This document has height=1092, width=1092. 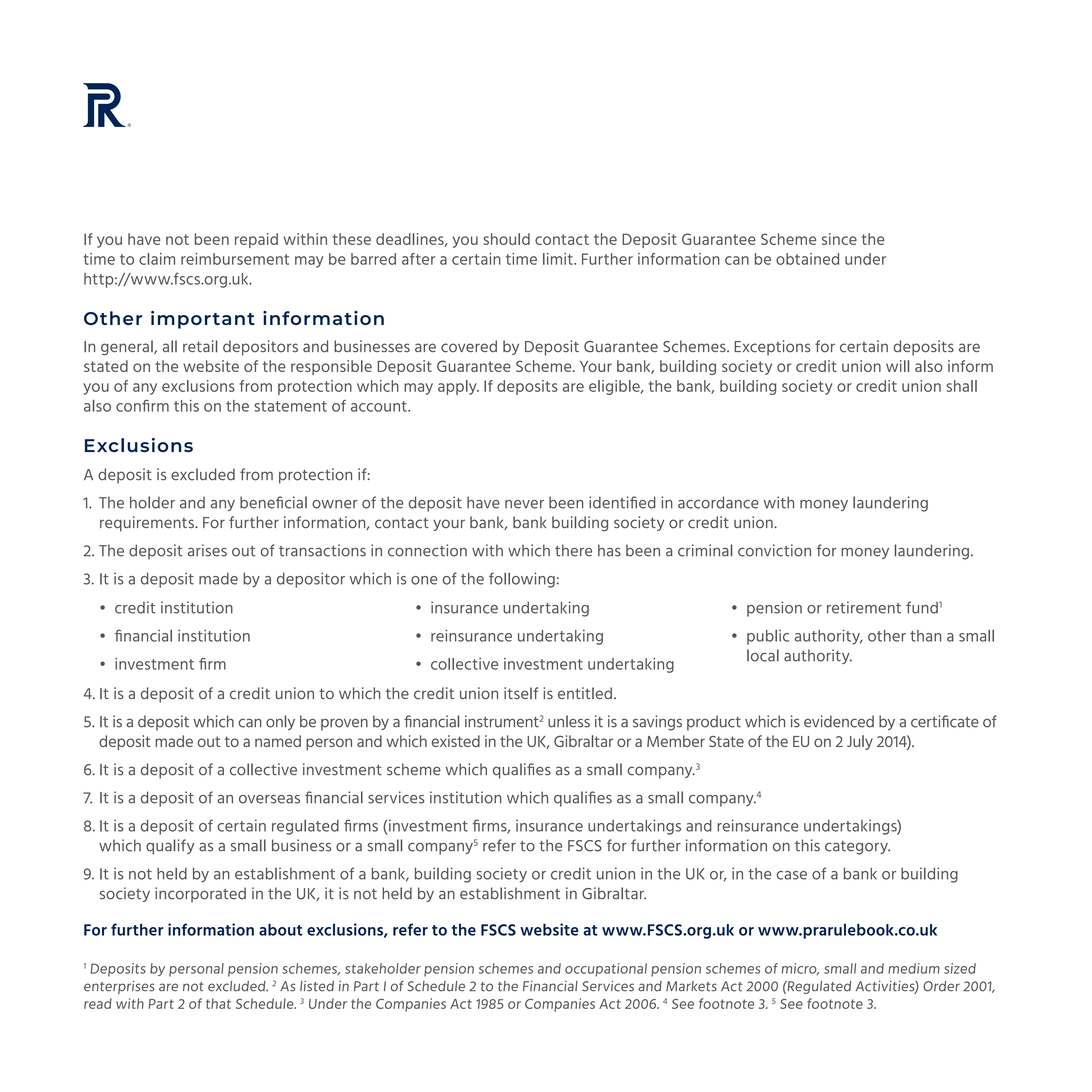 I want to click on named, so click(x=278, y=741).
